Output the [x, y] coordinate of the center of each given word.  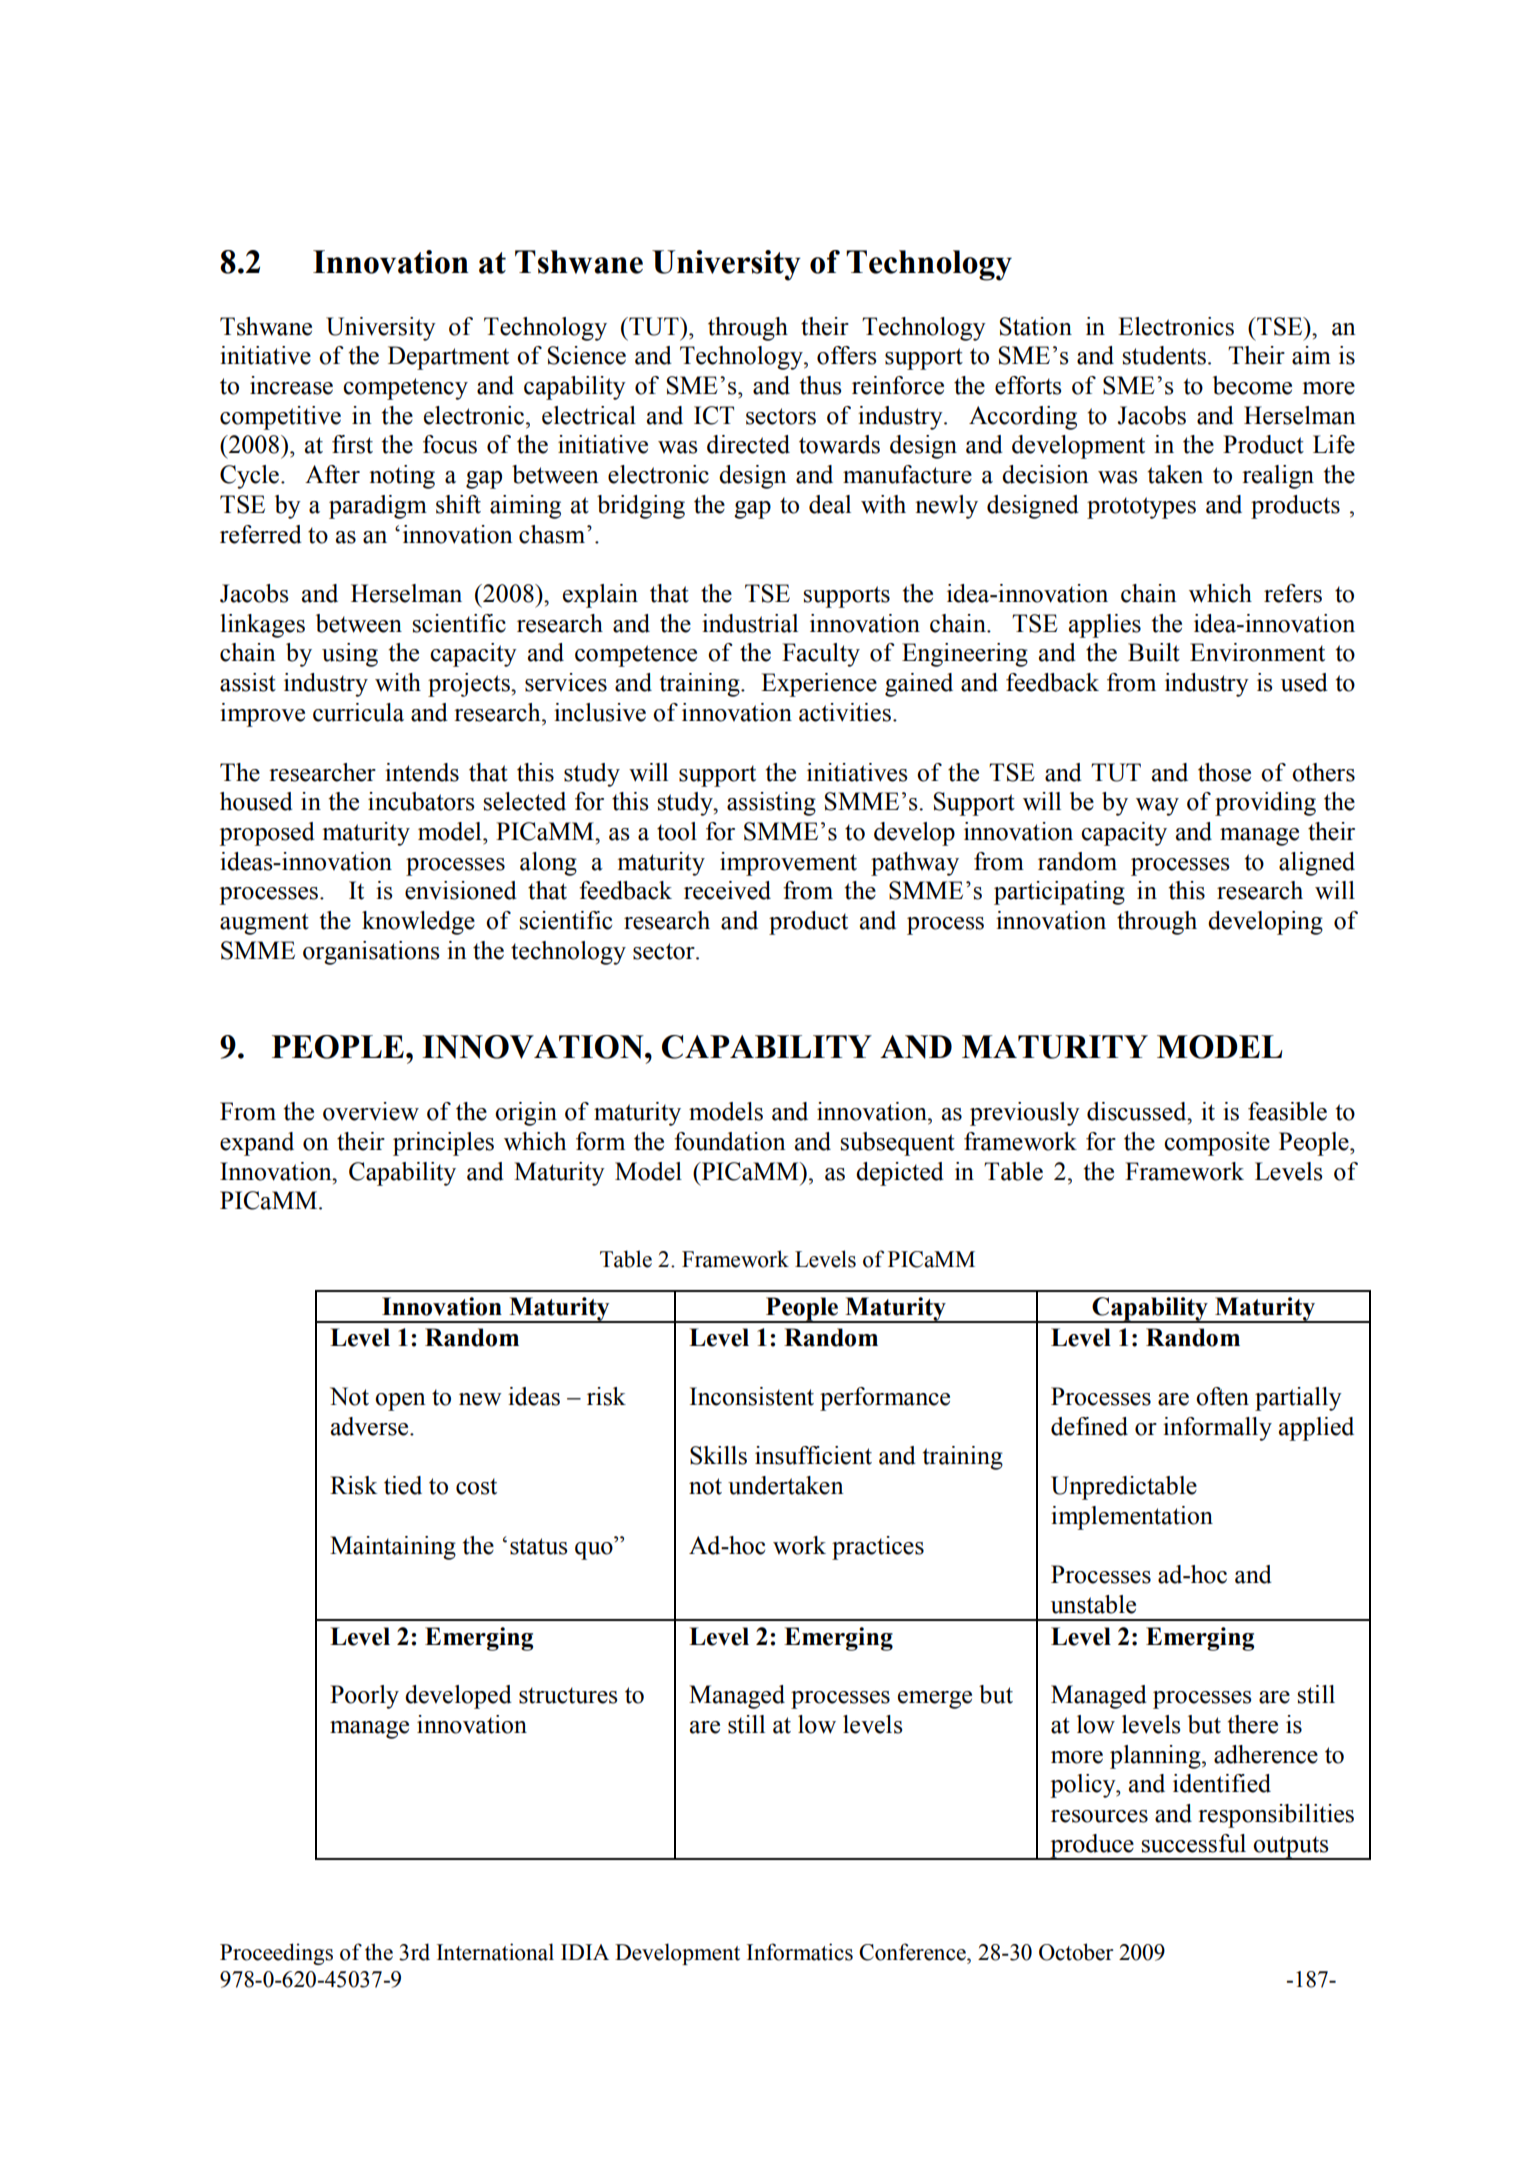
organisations [371, 953]
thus [820, 385]
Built [1154, 652]
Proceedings [276, 1954]
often [1222, 1396]
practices [878, 1548]
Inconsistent [752, 1396]
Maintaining [393, 1548]
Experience [819, 685]
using [350, 655]
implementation [1132, 1518]
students [1164, 355]
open [400, 1402]
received [727, 890]
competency [405, 389]
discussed [1138, 1111]
